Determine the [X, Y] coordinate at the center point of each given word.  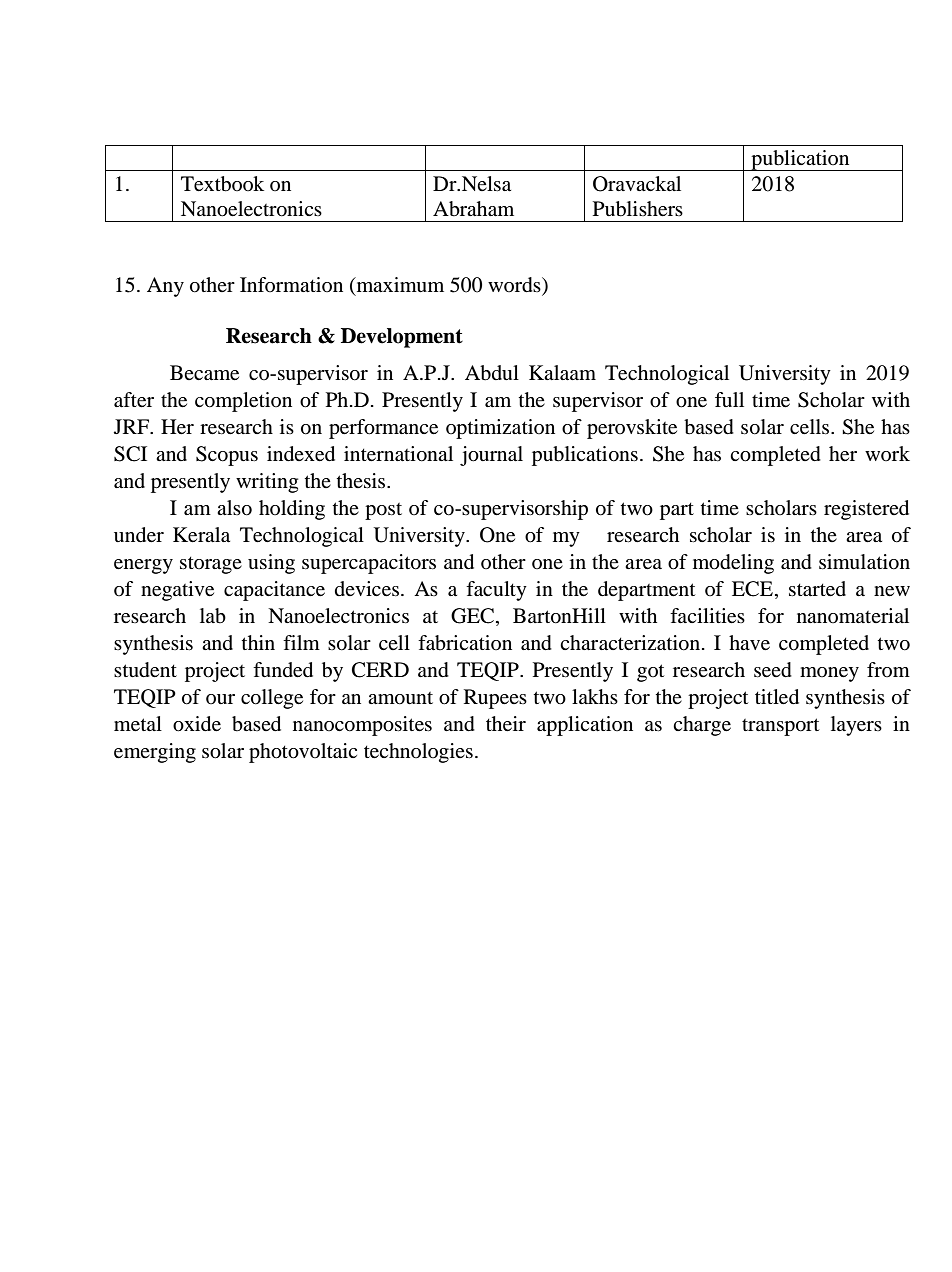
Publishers [638, 209]
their [506, 724]
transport [780, 727]
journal [491, 456]
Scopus [227, 456]
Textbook [222, 184]
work [887, 453]
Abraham [473, 209]
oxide [197, 724]
